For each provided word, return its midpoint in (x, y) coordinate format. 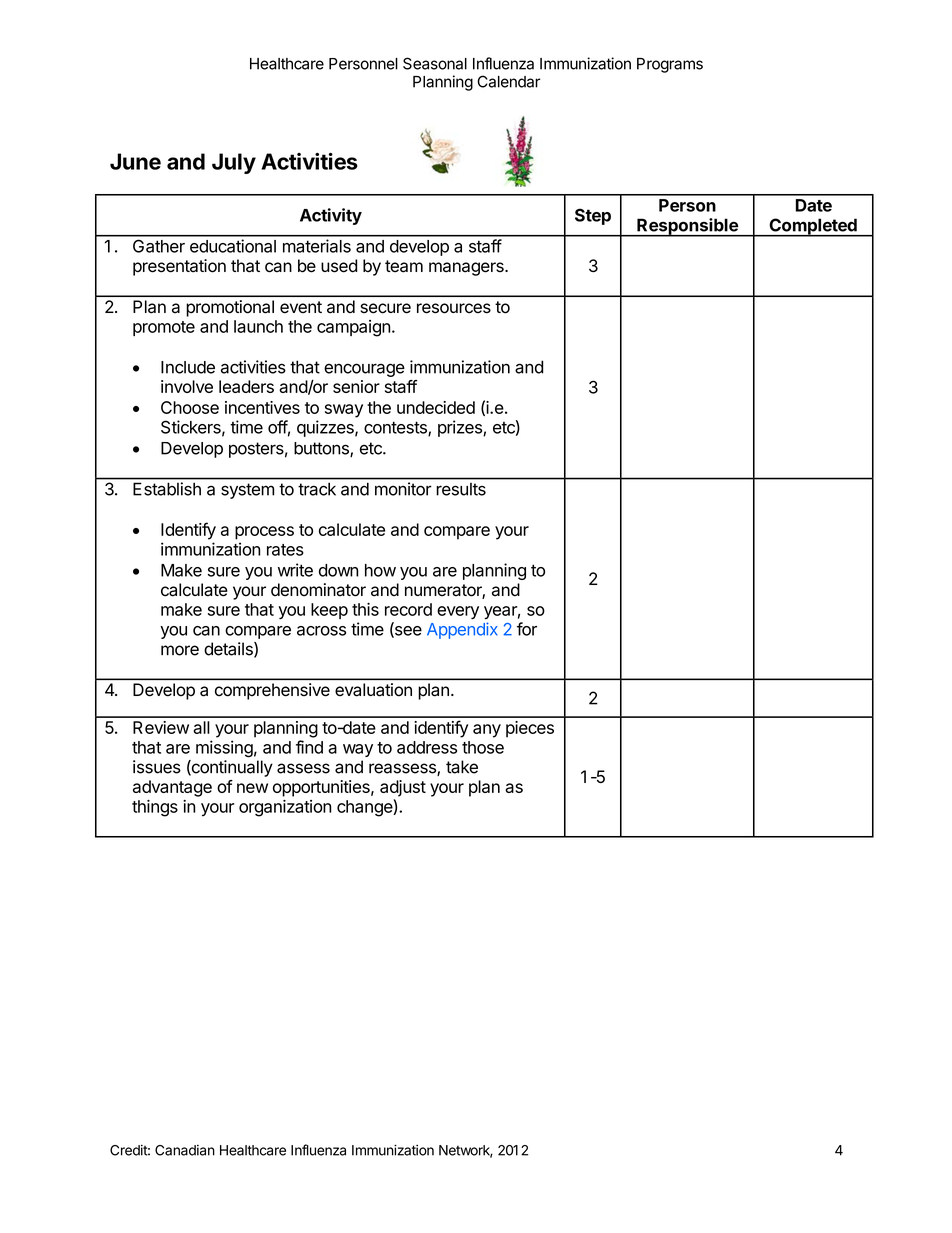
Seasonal (435, 63)
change (365, 808)
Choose (190, 407)
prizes (461, 428)
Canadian (185, 1150)
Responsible (687, 227)
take (462, 767)
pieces (530, 729)
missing (224, 749)
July (234, 163)
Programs (670, 65)
